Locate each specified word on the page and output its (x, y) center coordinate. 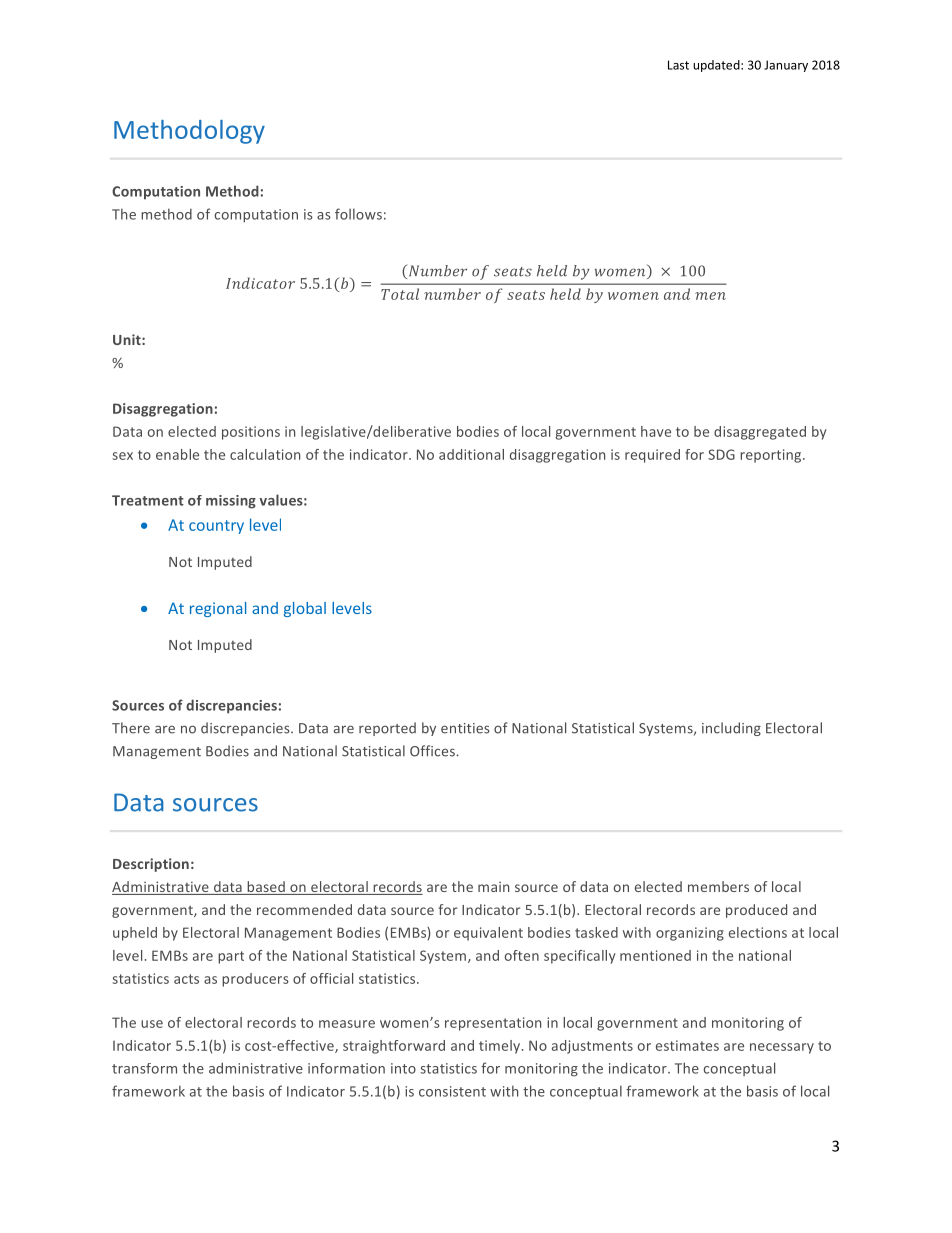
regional (218, 609)
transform (144, 1068)
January (786, 66)
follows (358, 214)
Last (678, 65)
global (305, 609)
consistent (452, 1091)
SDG (721, 454)
